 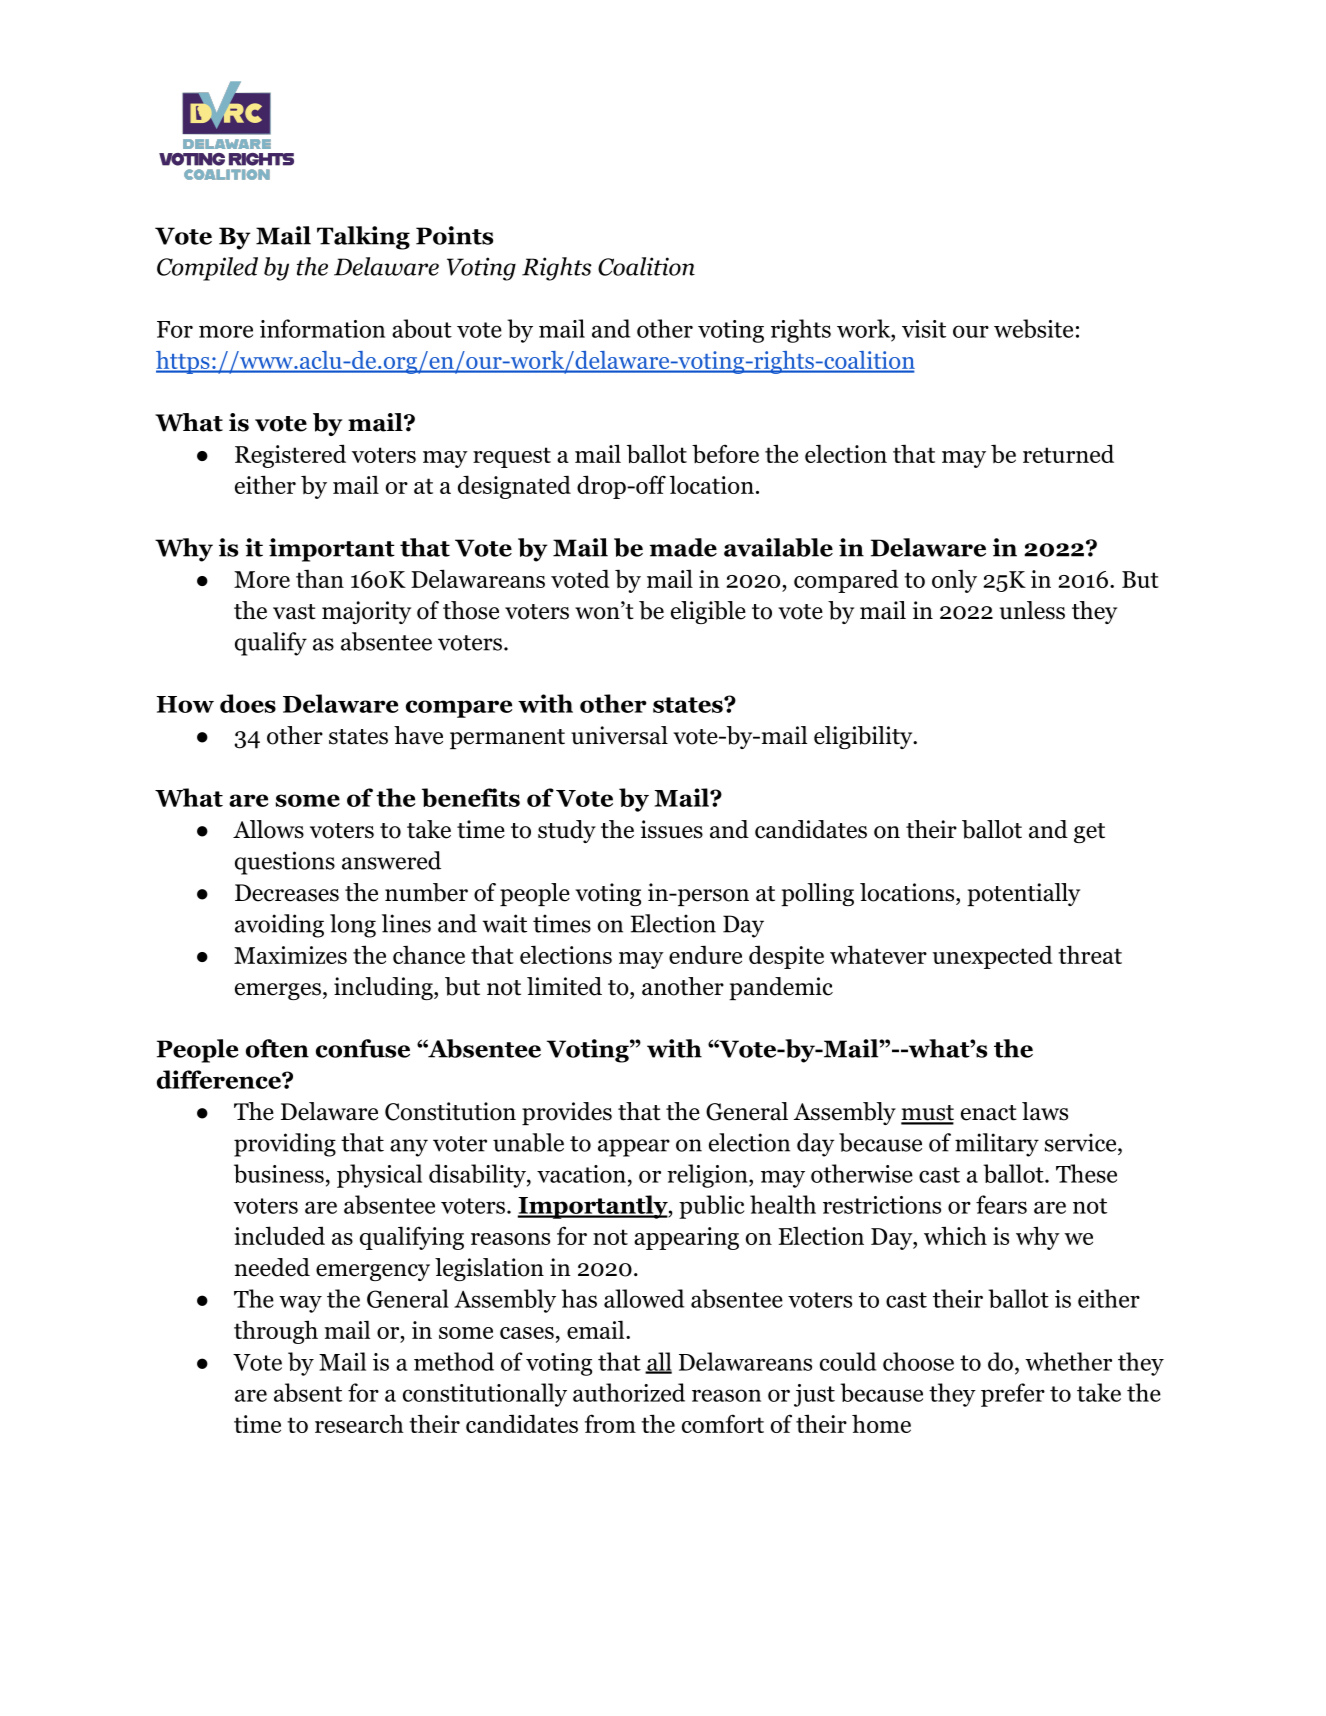 What do you see at coordinates (1033, 328) in the screenshot?
I see `website` at bounding box center [1033, 328].
